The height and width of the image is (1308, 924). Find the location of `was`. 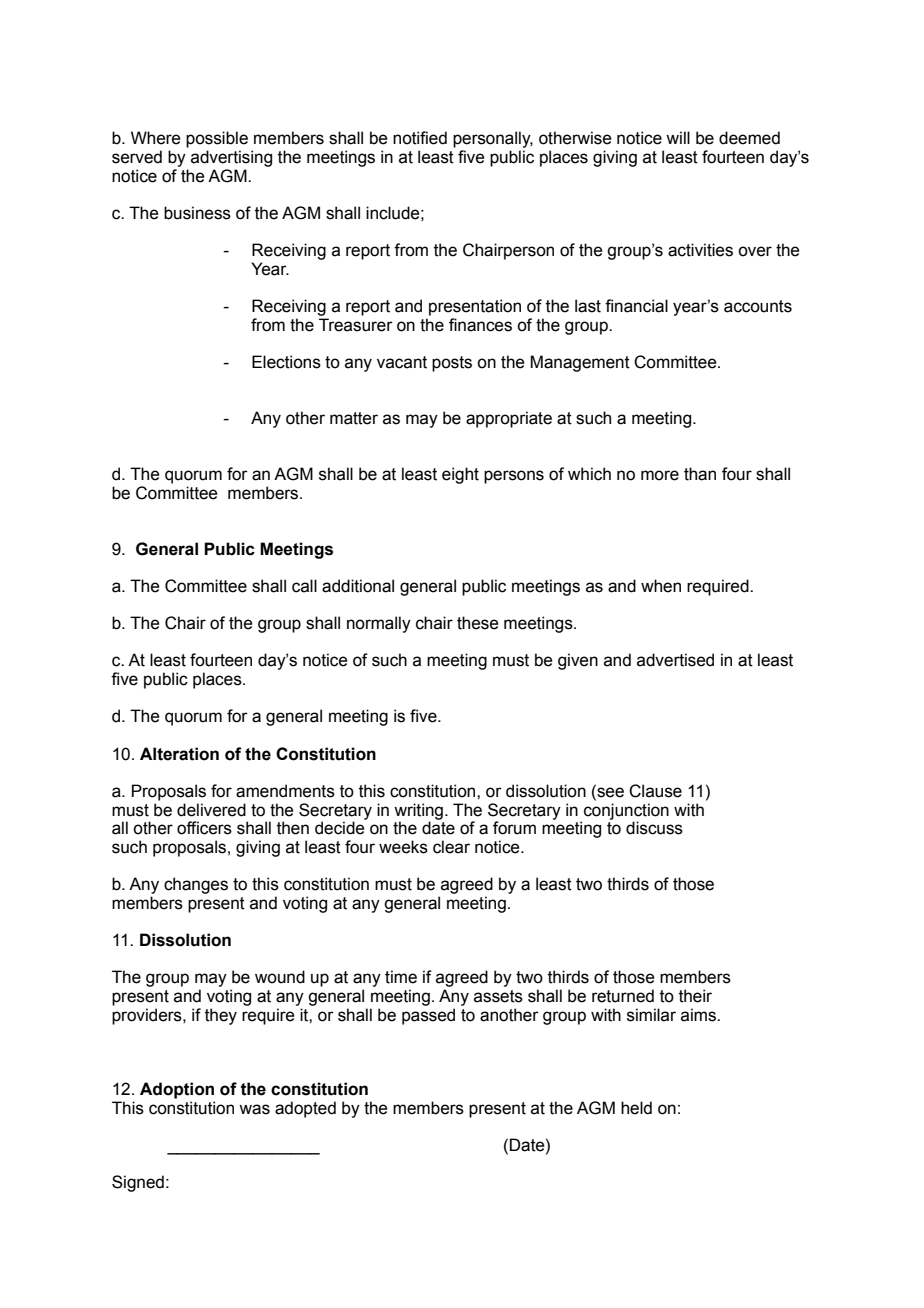

was is located at coordinates (254, 1109).
